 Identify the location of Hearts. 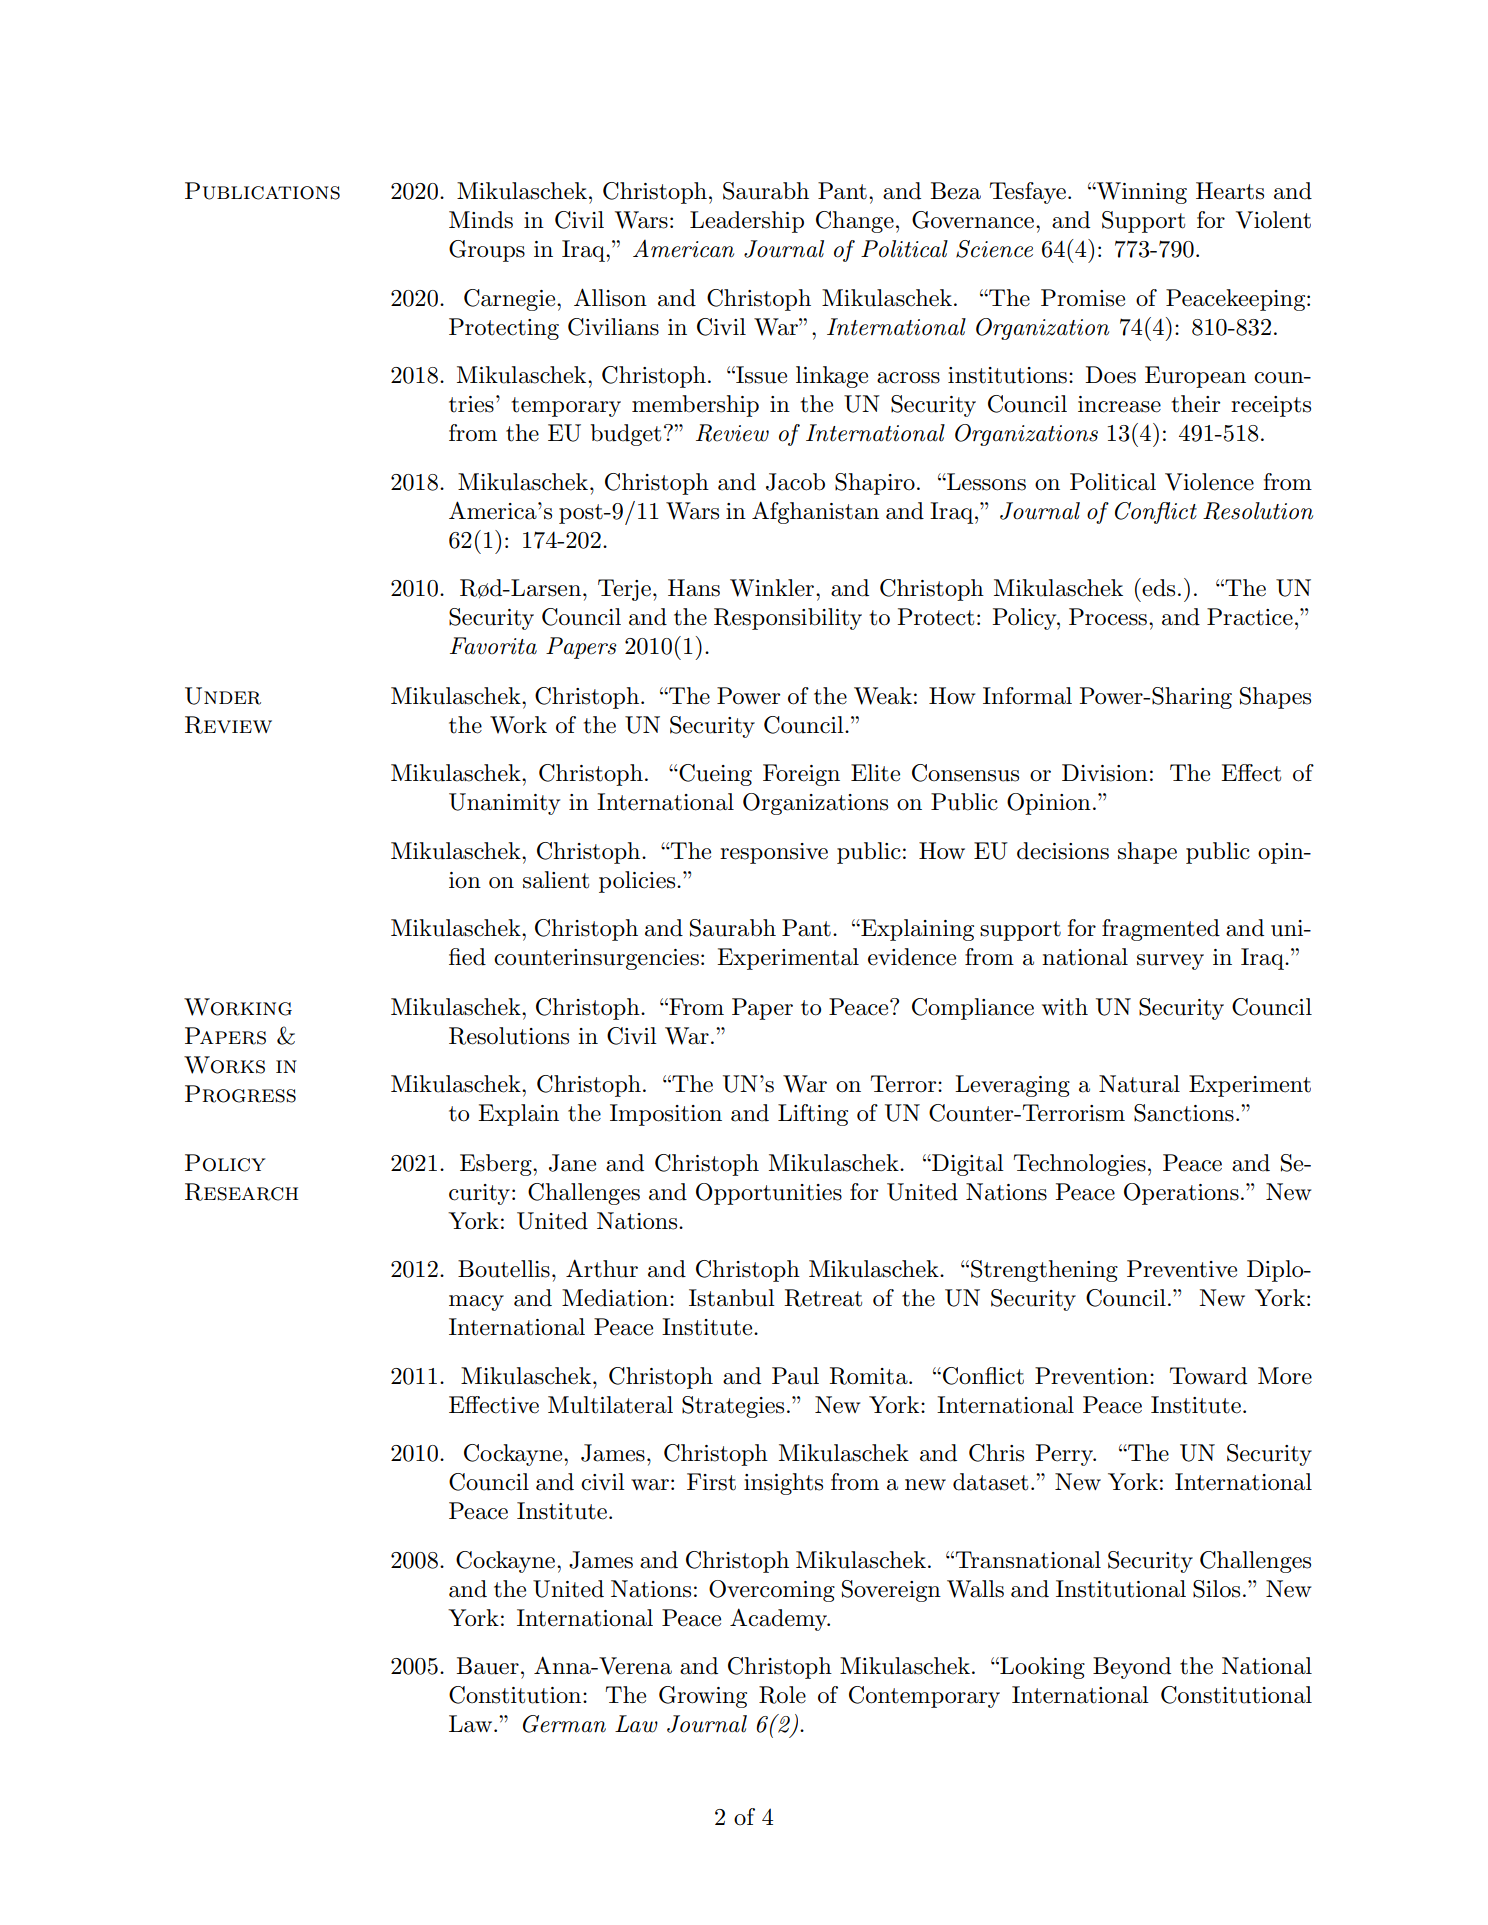
(1230, 191).
